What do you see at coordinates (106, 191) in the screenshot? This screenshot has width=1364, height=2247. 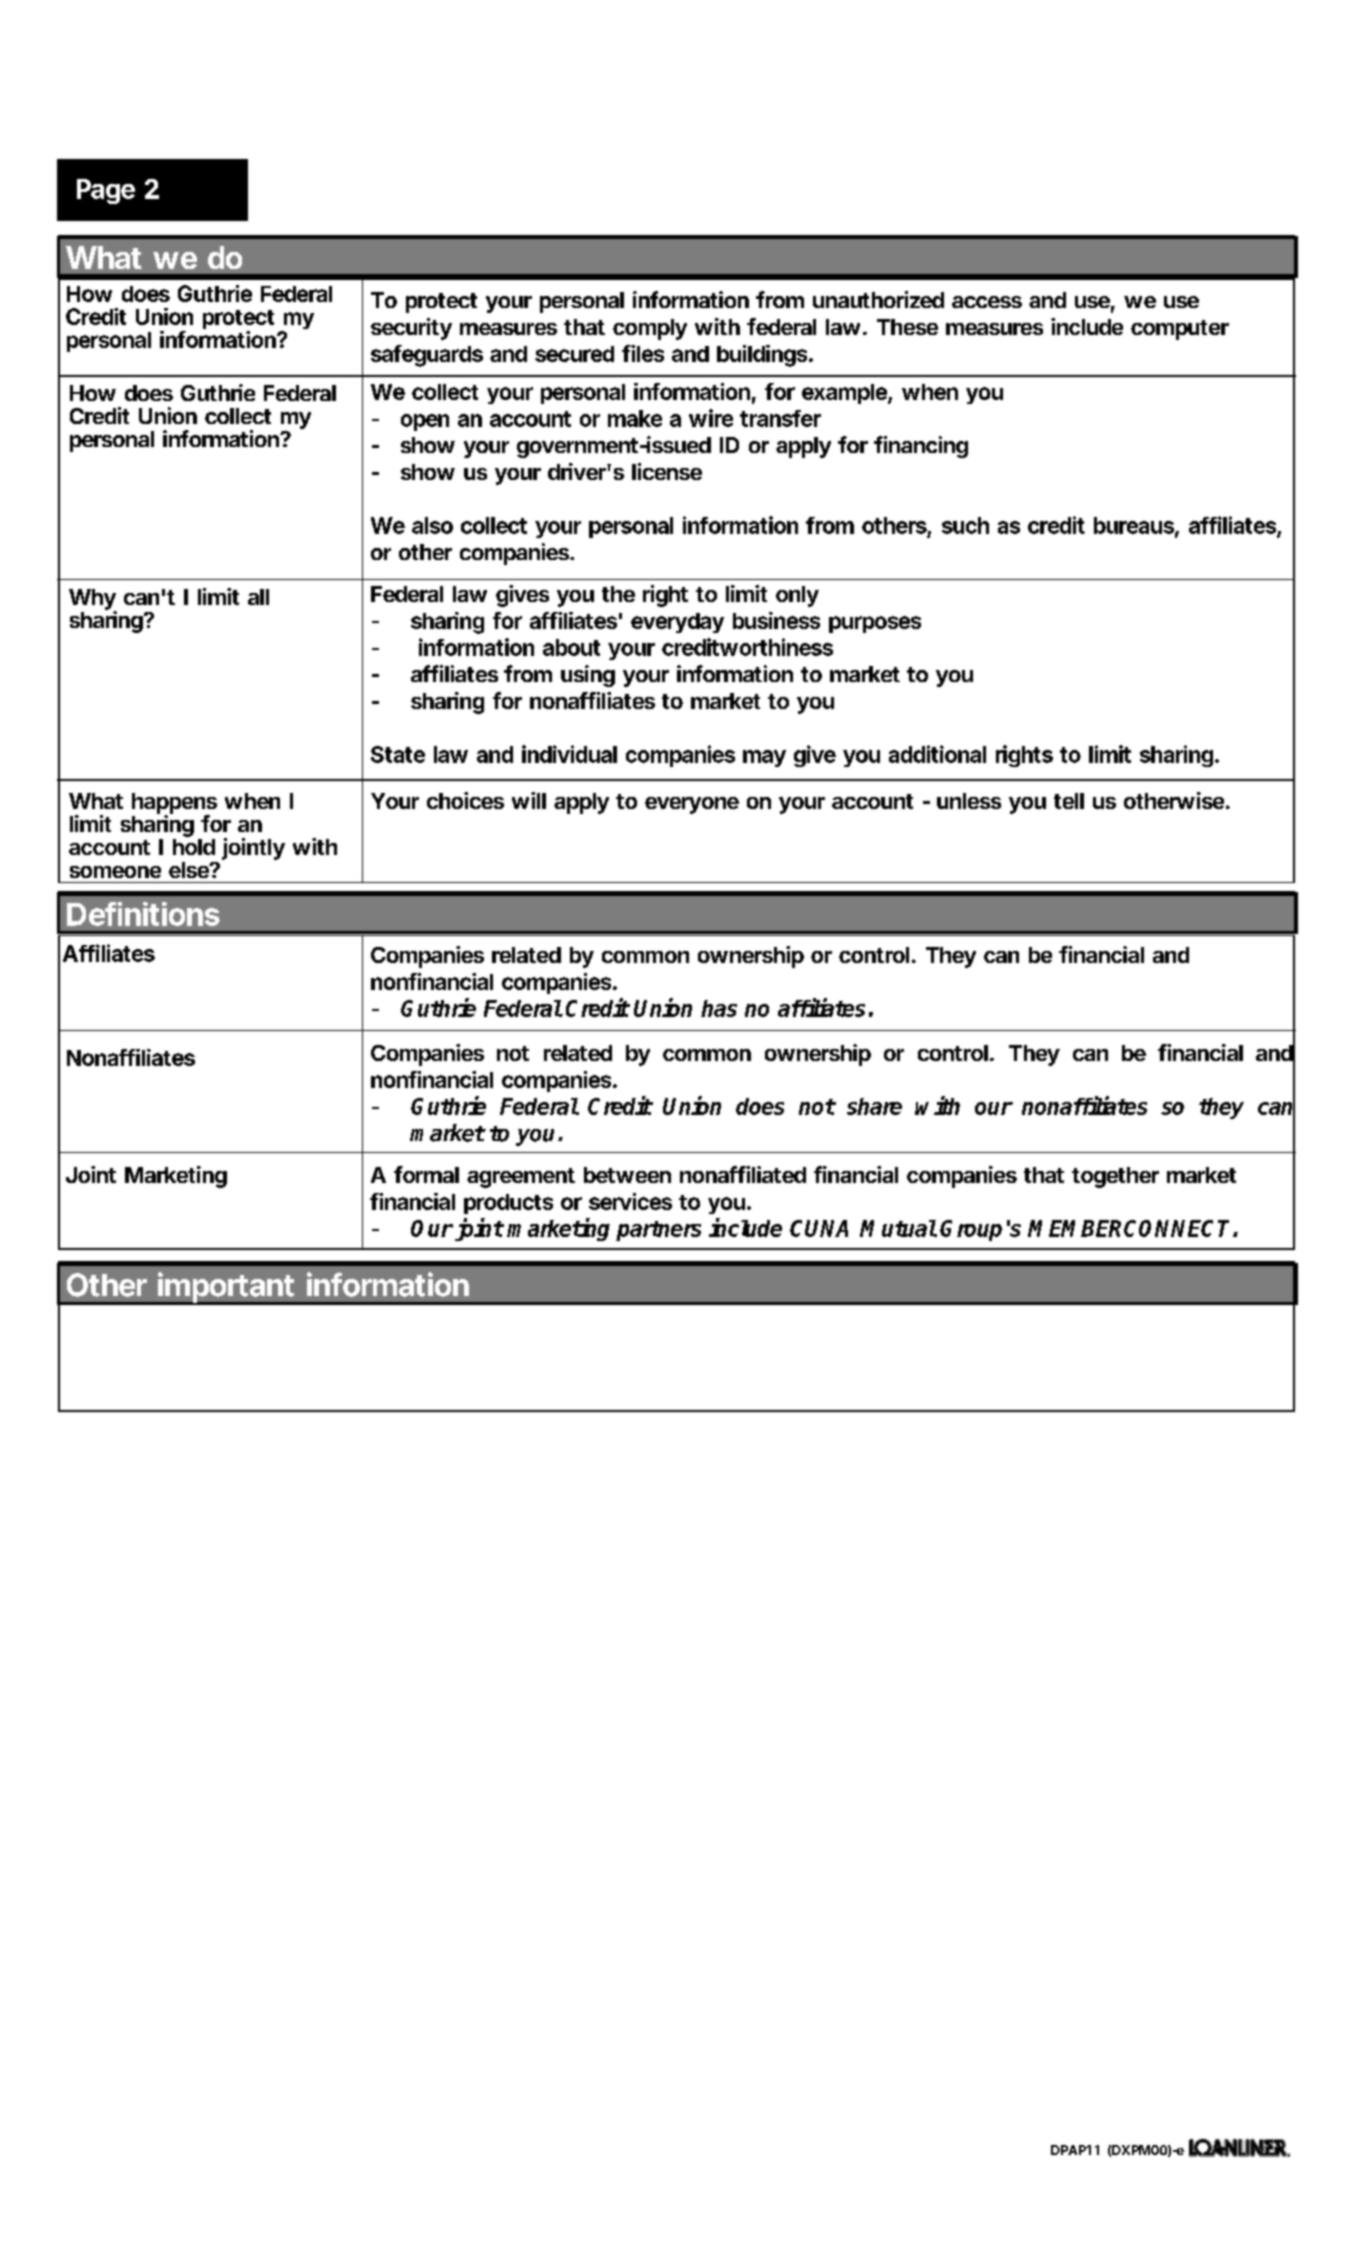 I see `Page` at bounding box center [106, 191].
